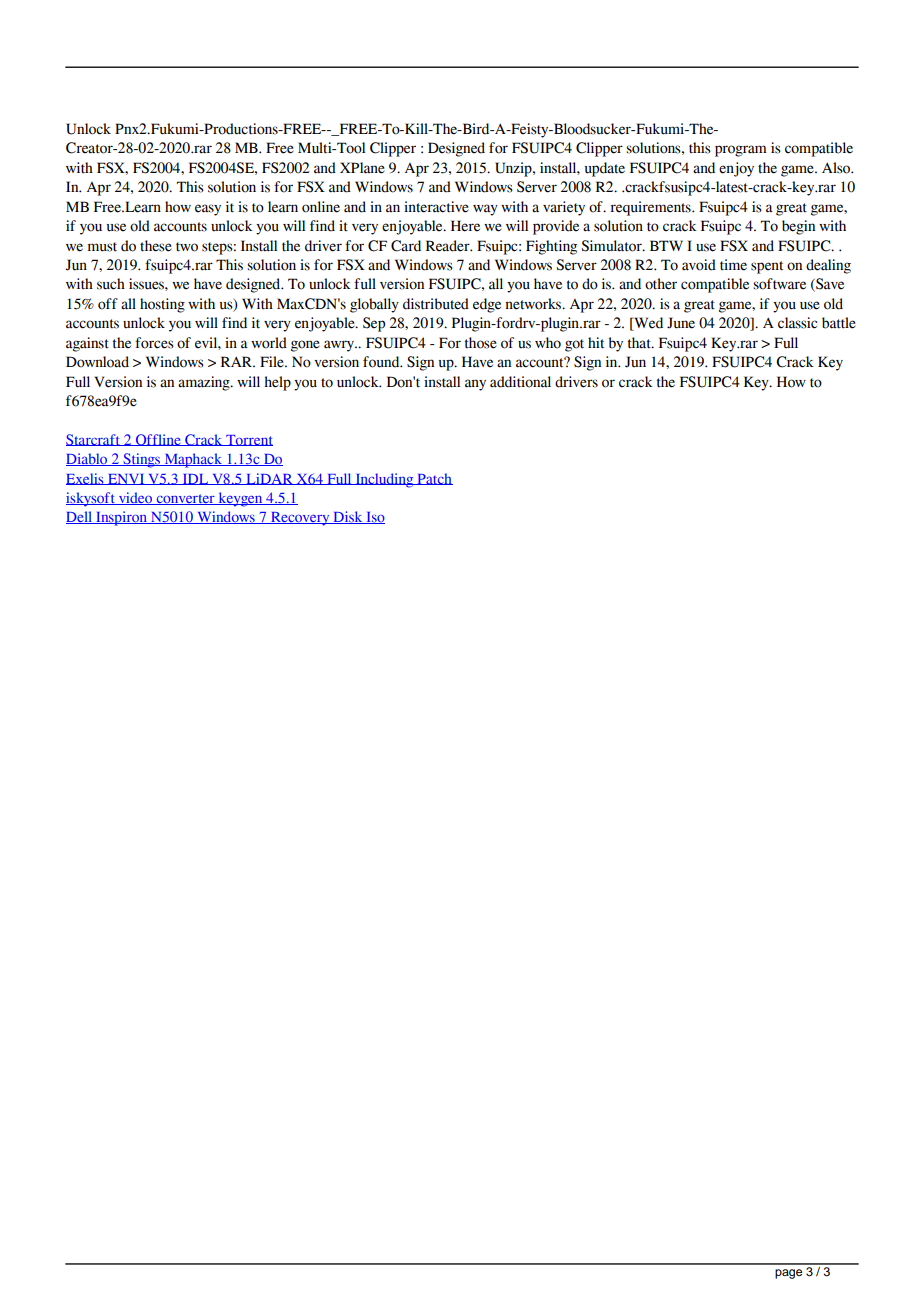 The height and width of the screenshot is (1308, 924). I want to click on Patch, so click(434, 479).
